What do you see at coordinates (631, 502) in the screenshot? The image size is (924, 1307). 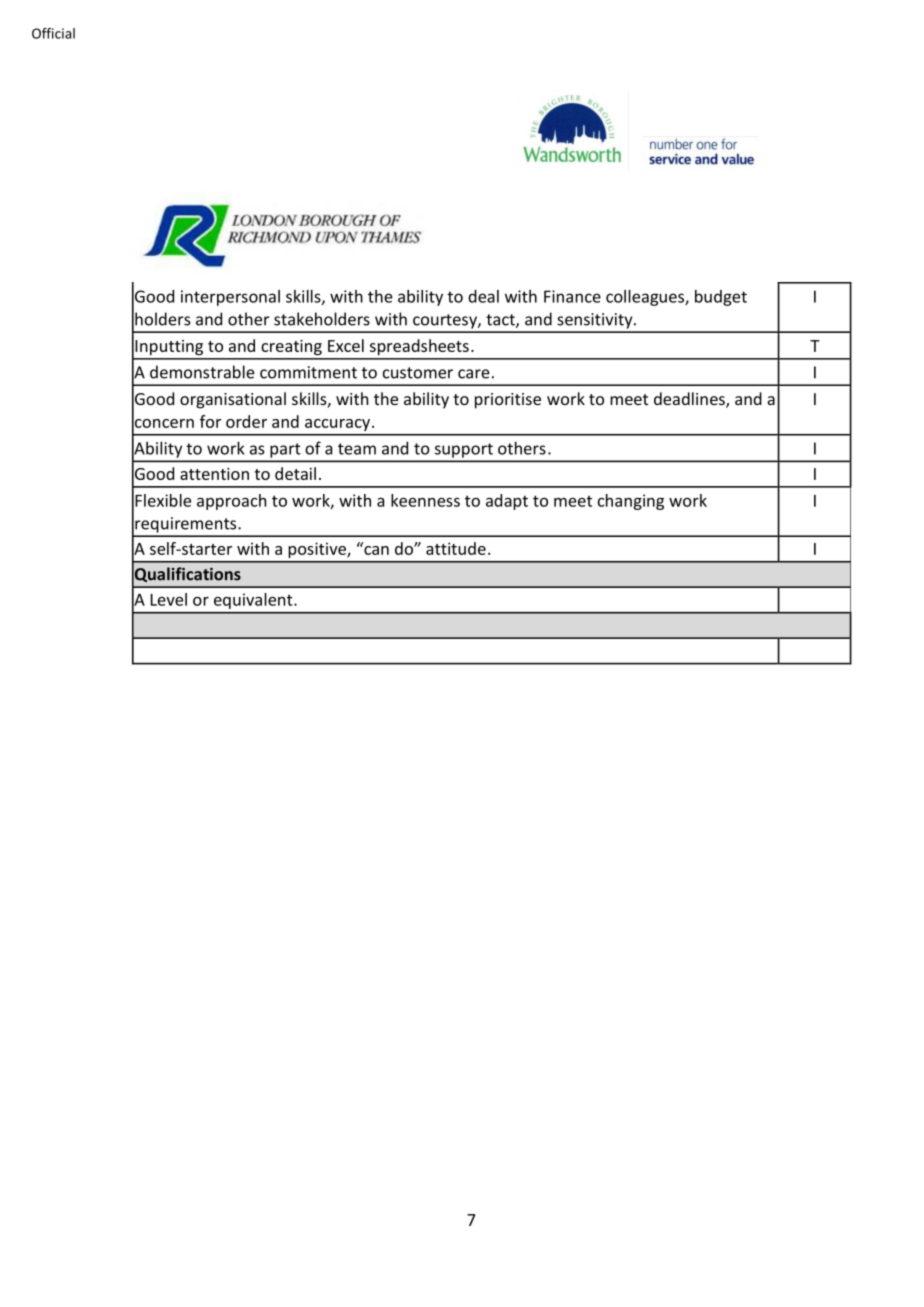 I see `changing` at bounding box center [631, 502].
